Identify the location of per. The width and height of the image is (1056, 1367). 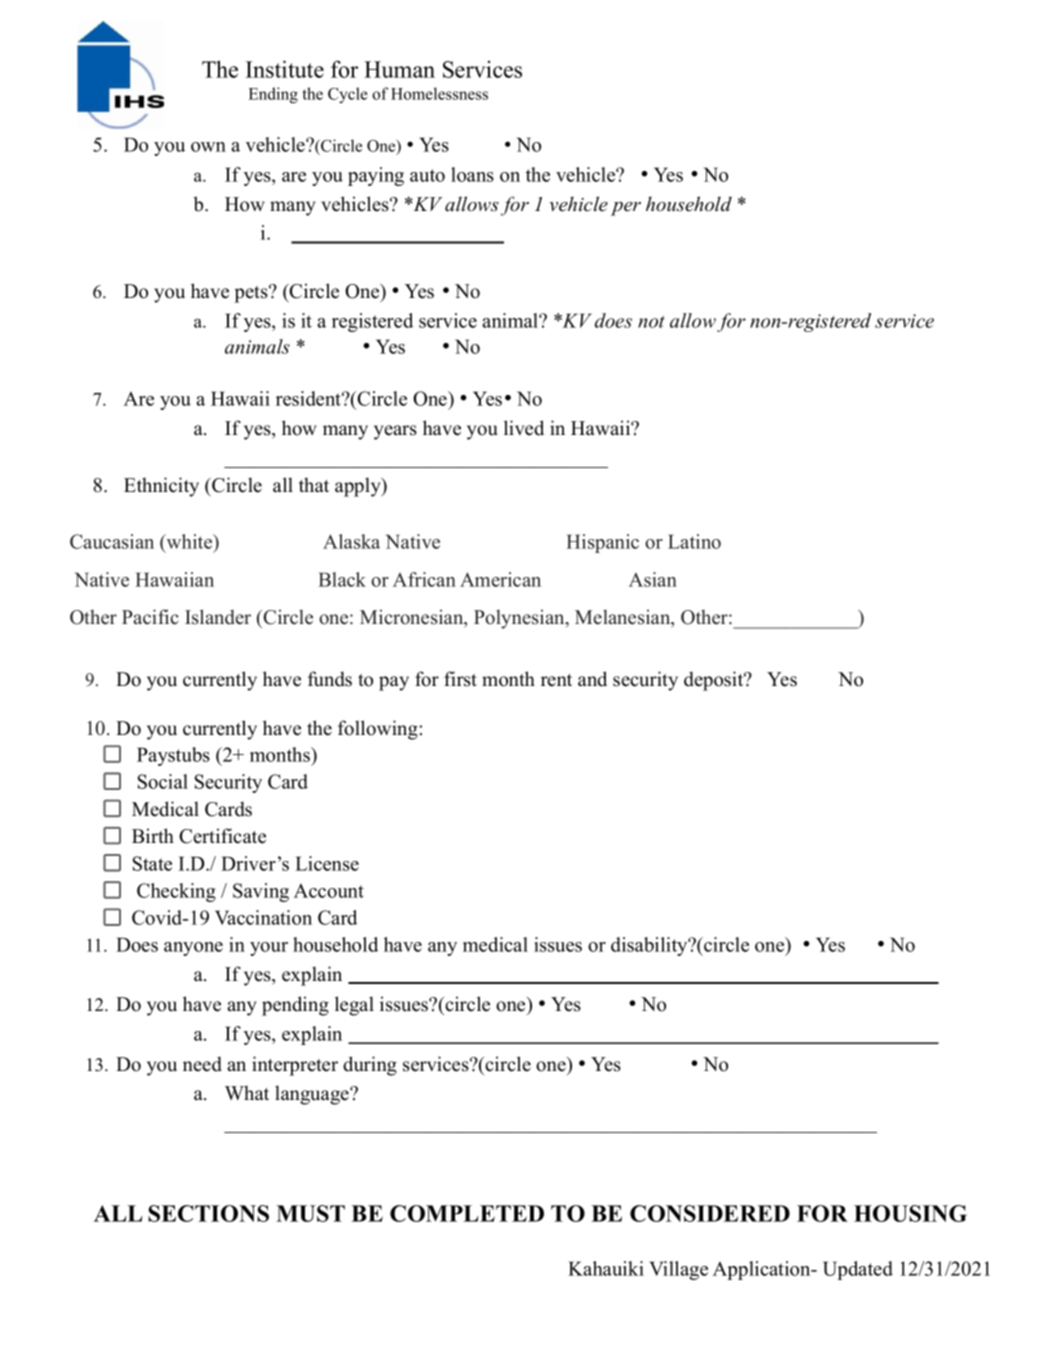
(626, 209).
